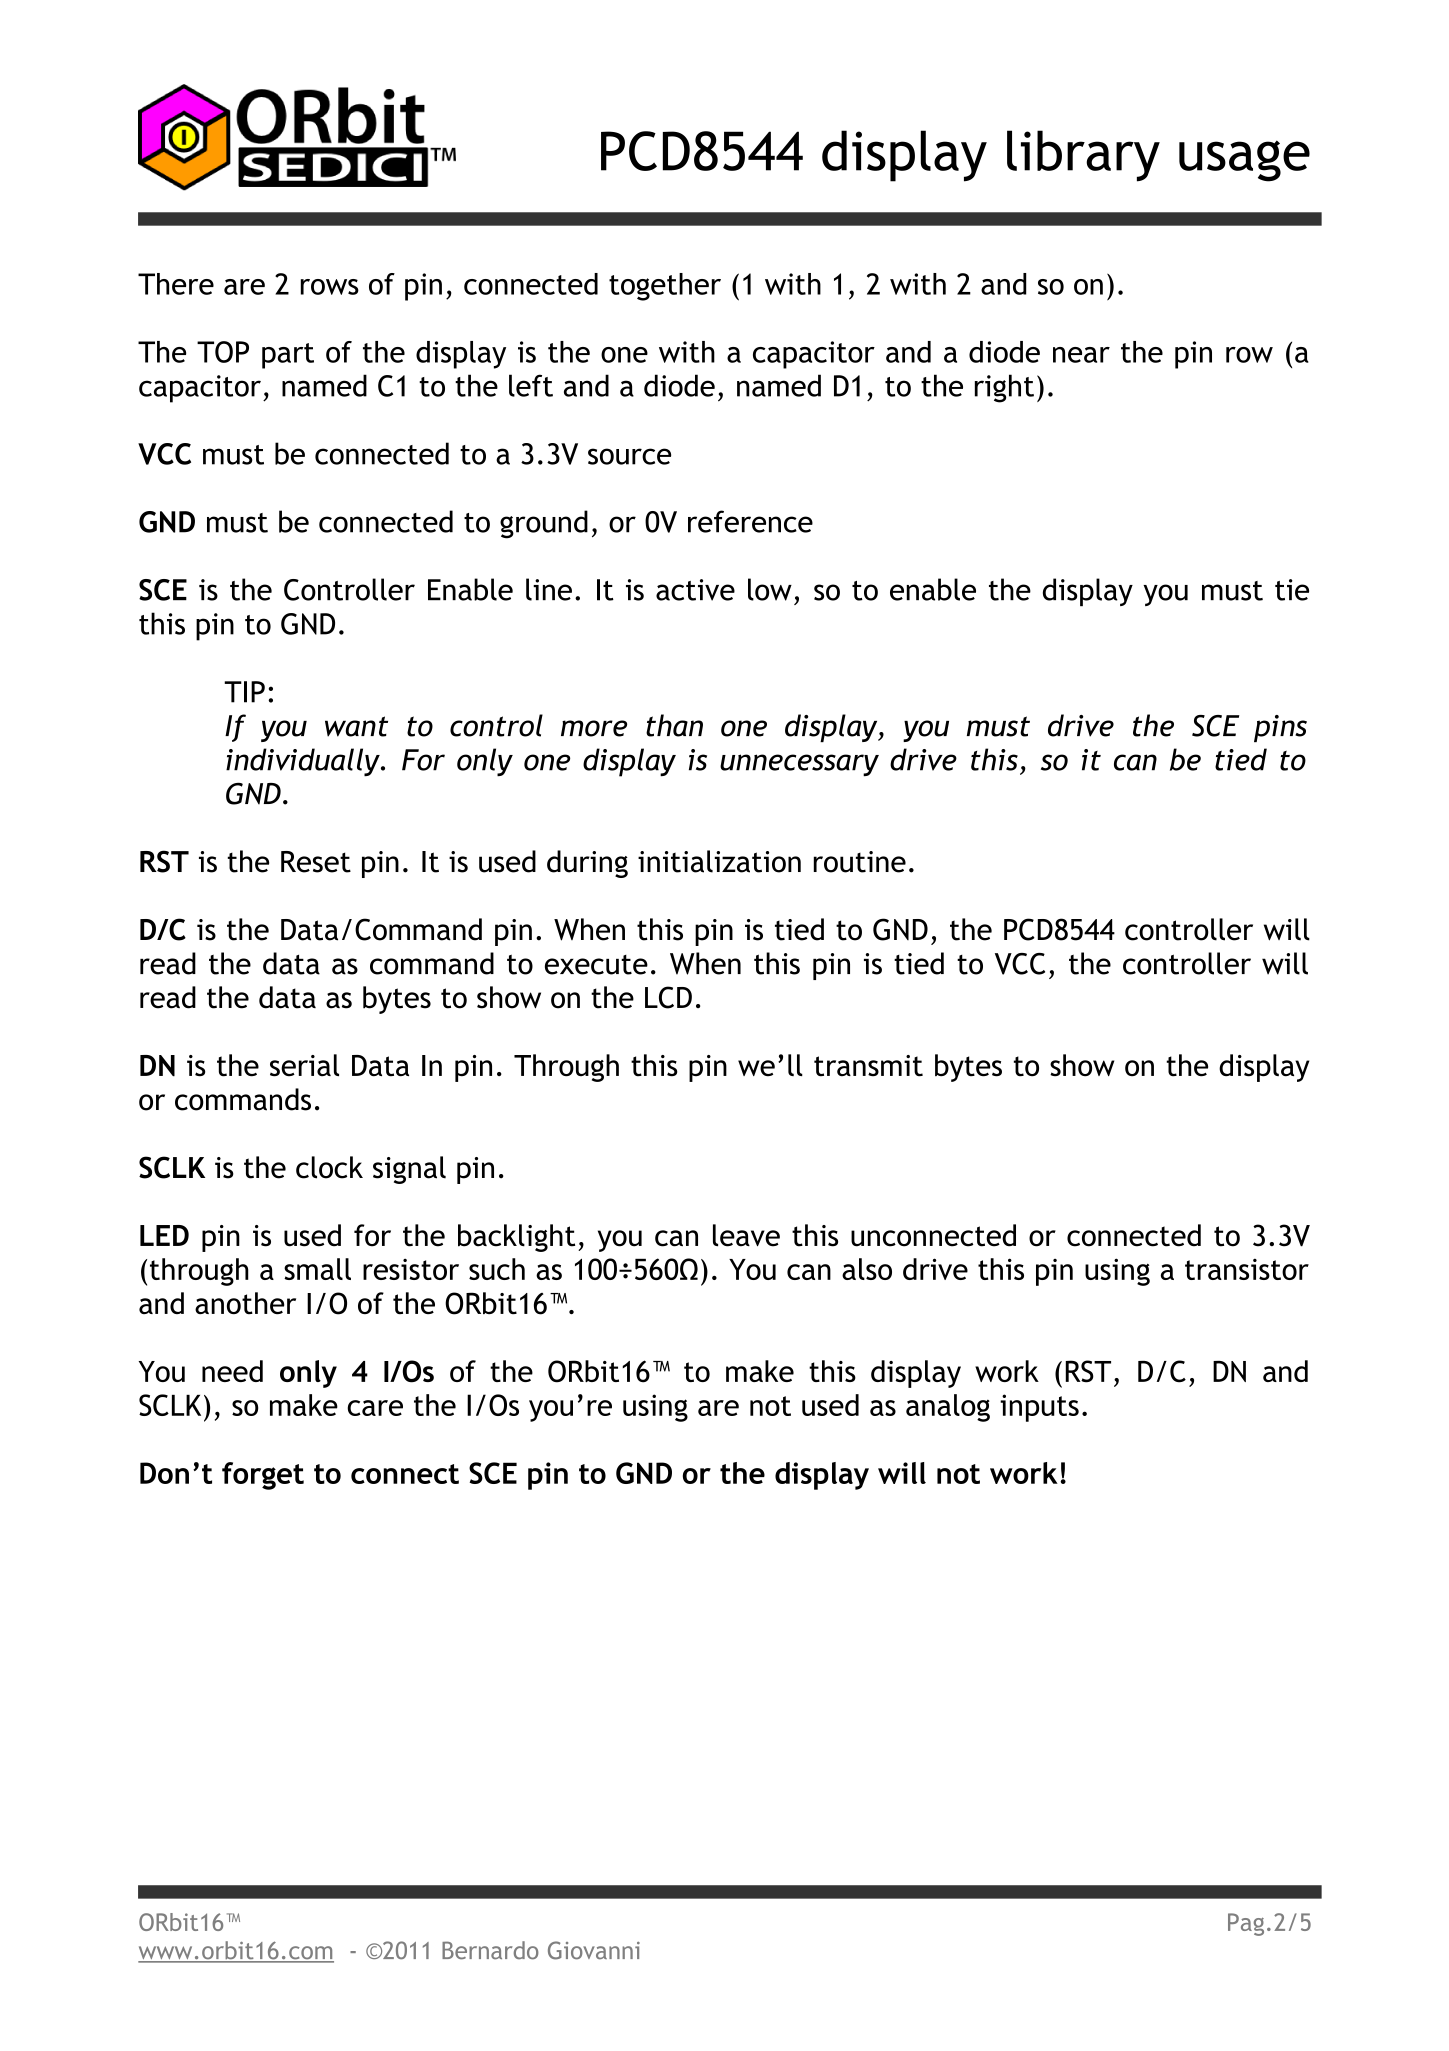 The image size is (1449, 2051). What do you see at coordinates (868, 1066) in the screenshot?
I see `transmit` at bounding box center [868, 1066].
